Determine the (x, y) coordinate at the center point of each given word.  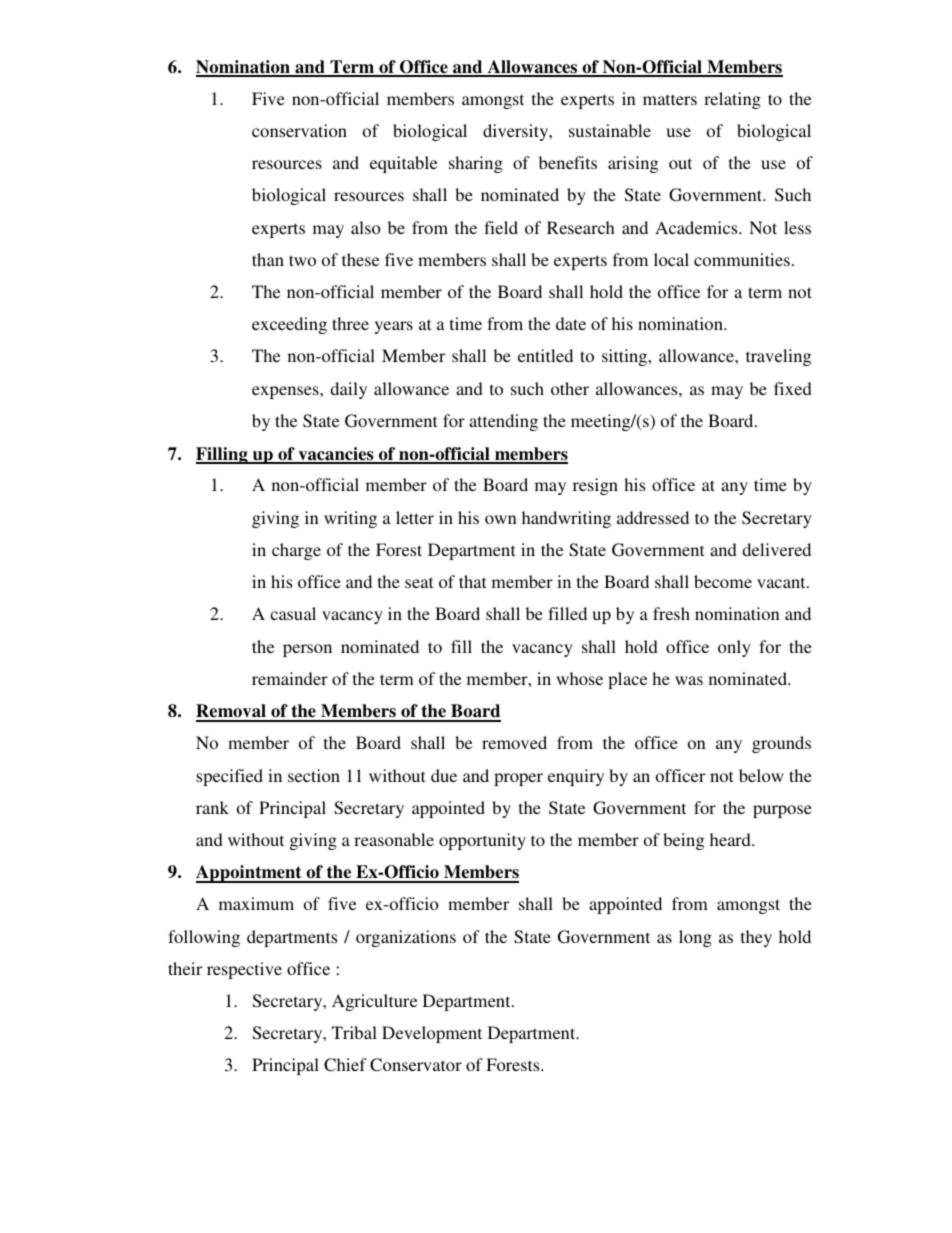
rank (212, 807)
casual (293, 613)
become (723, 581)
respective (244, 970)
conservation (299, 130)
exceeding (289, 325)
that (472, 581)
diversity (517, 132)
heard (731, 839)
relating (732, 100)
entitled (545, 355)
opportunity (482, 841)
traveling (778, 357)
